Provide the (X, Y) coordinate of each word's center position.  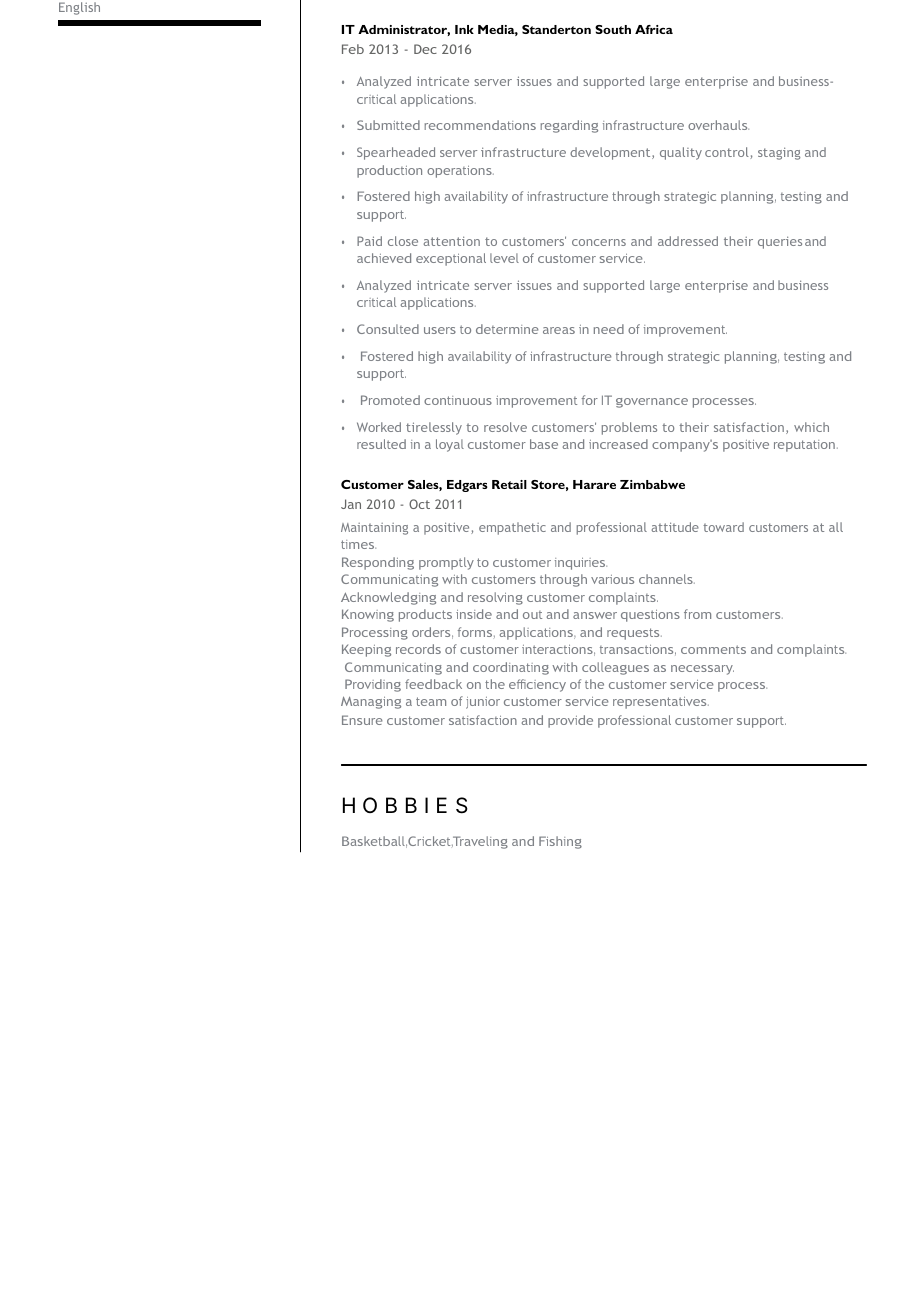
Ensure (362, 720)
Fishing (560, 842)
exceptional (451, 259)
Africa (654, 29)
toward (723, 527)
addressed (688, 241)
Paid (369, 241)
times (358, 544)
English (79, 8)
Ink (464, 29)
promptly (446, 563)
